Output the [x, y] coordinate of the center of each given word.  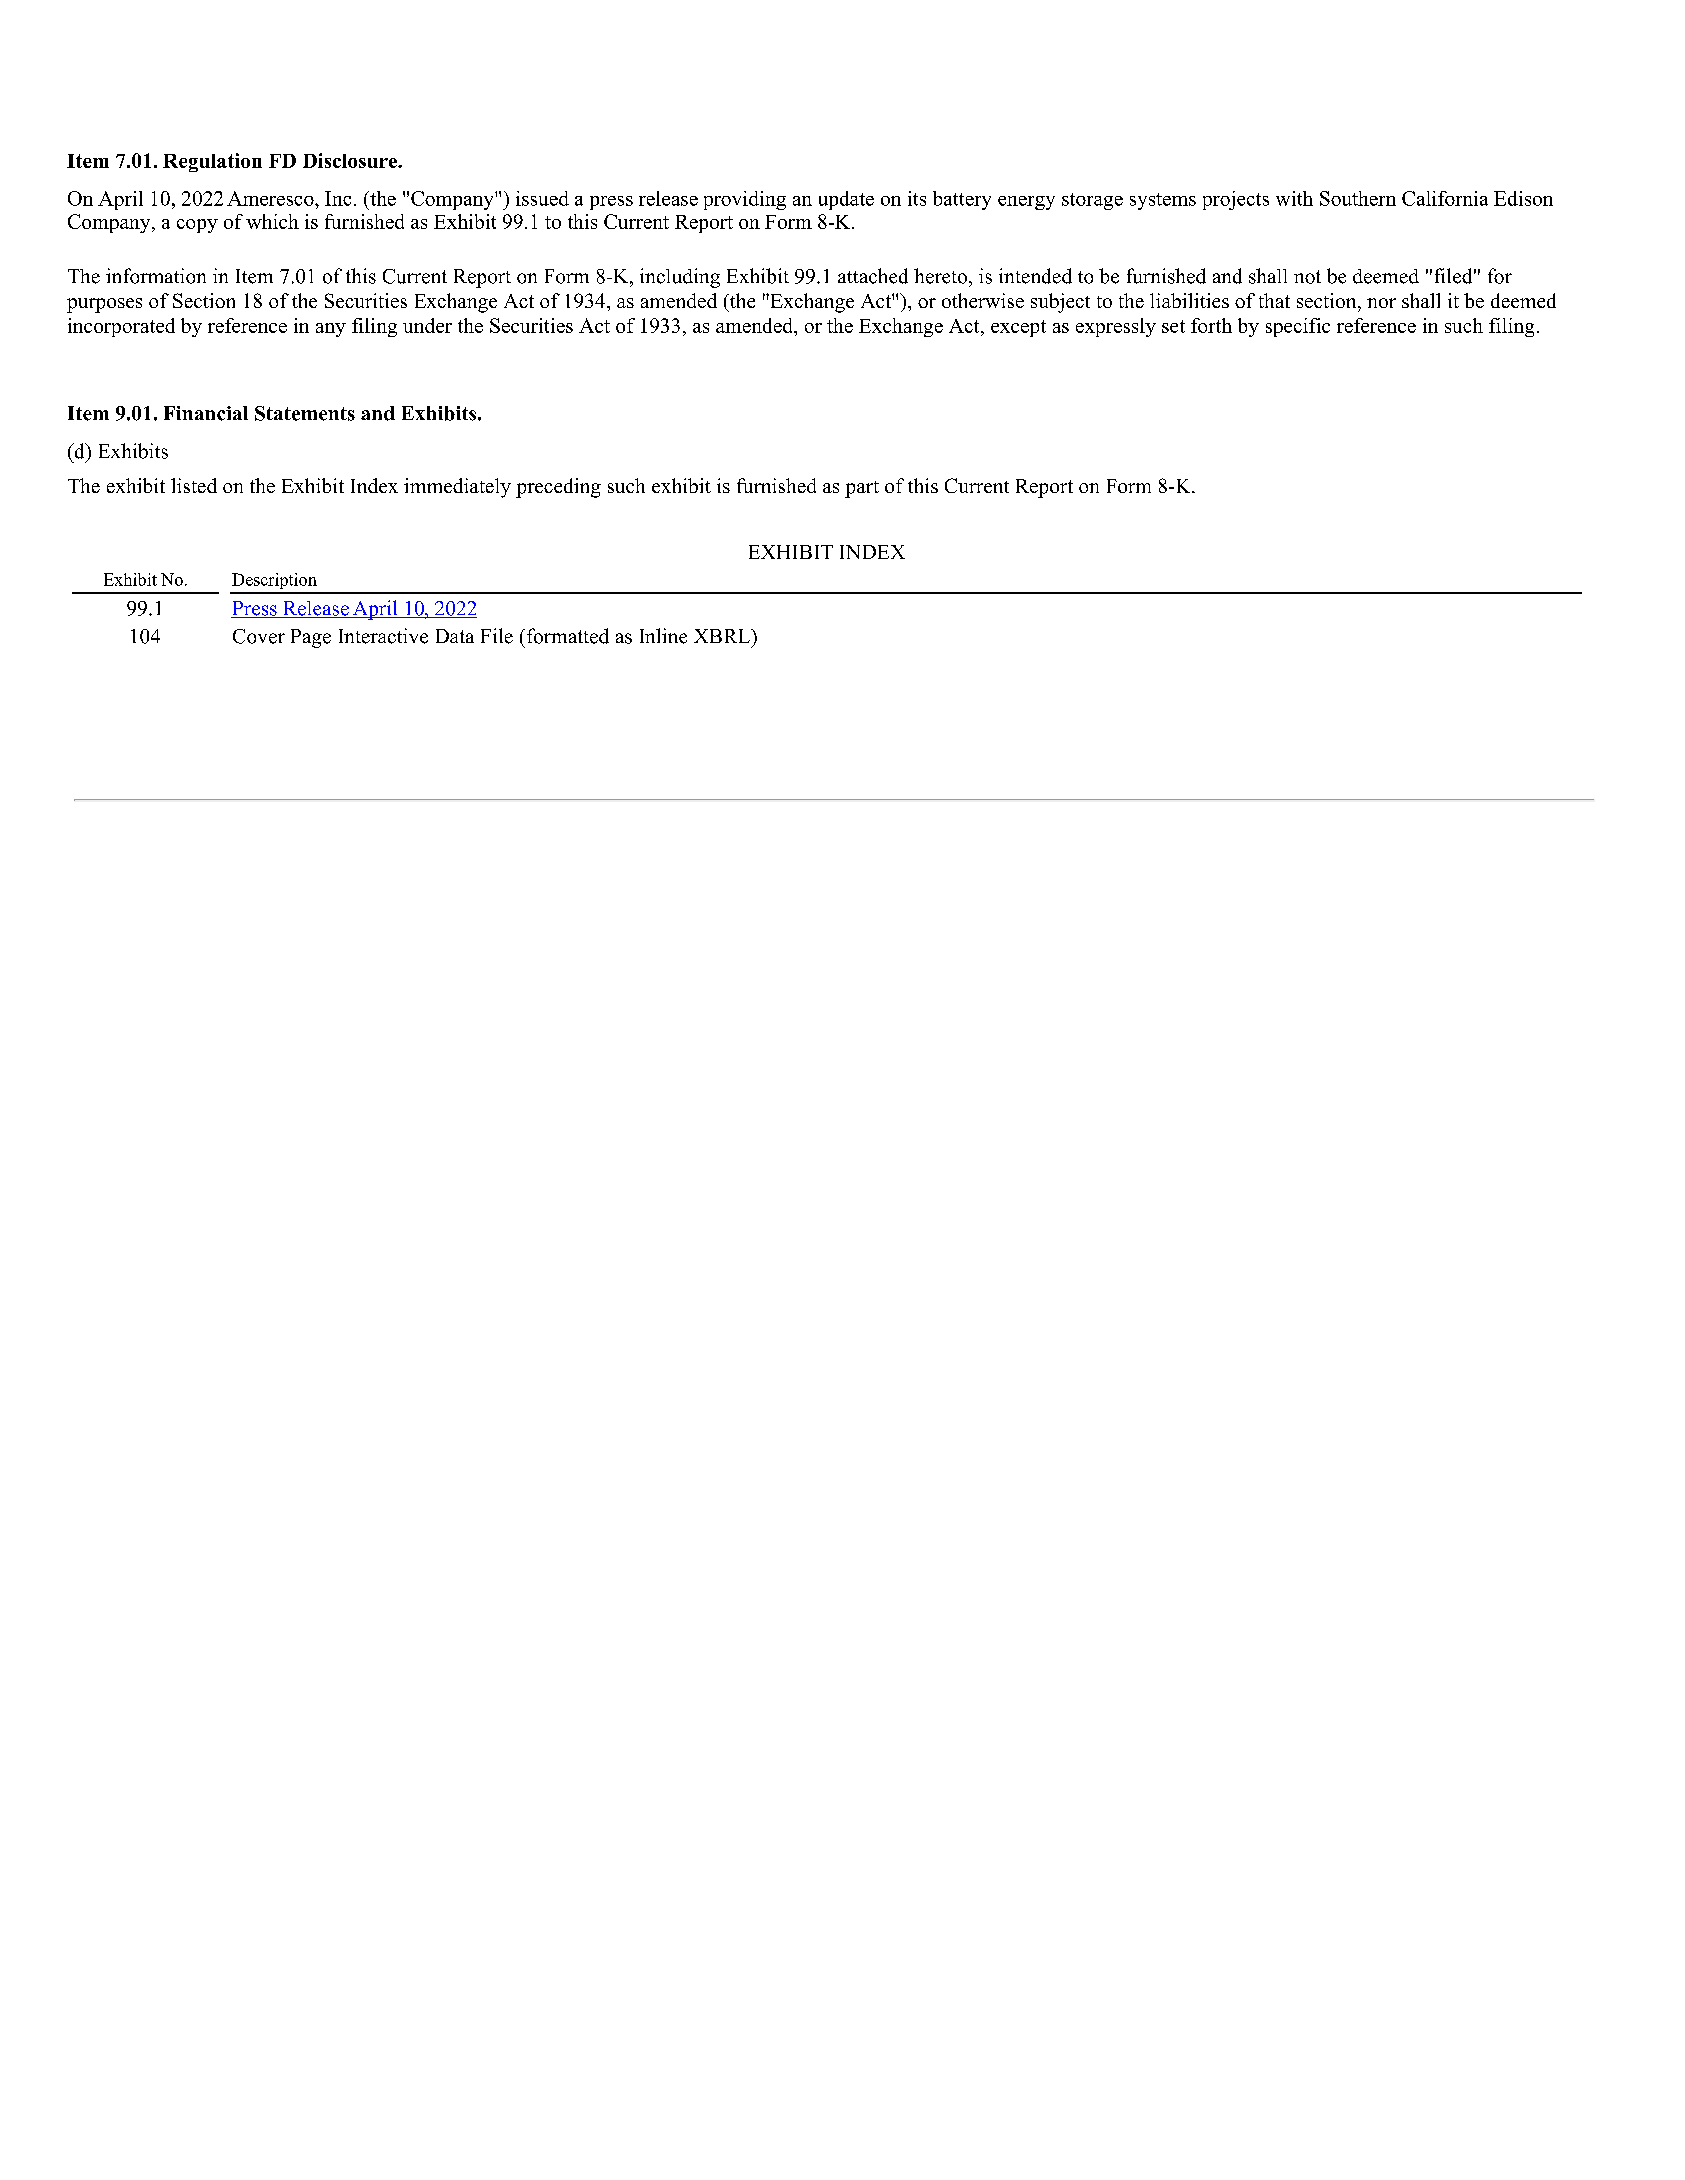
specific [1298, 327]
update [846, 200]
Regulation [212, 162]
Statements [305, 413]
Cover [259, 636]
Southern [1358, 198]
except [1018, 328]
